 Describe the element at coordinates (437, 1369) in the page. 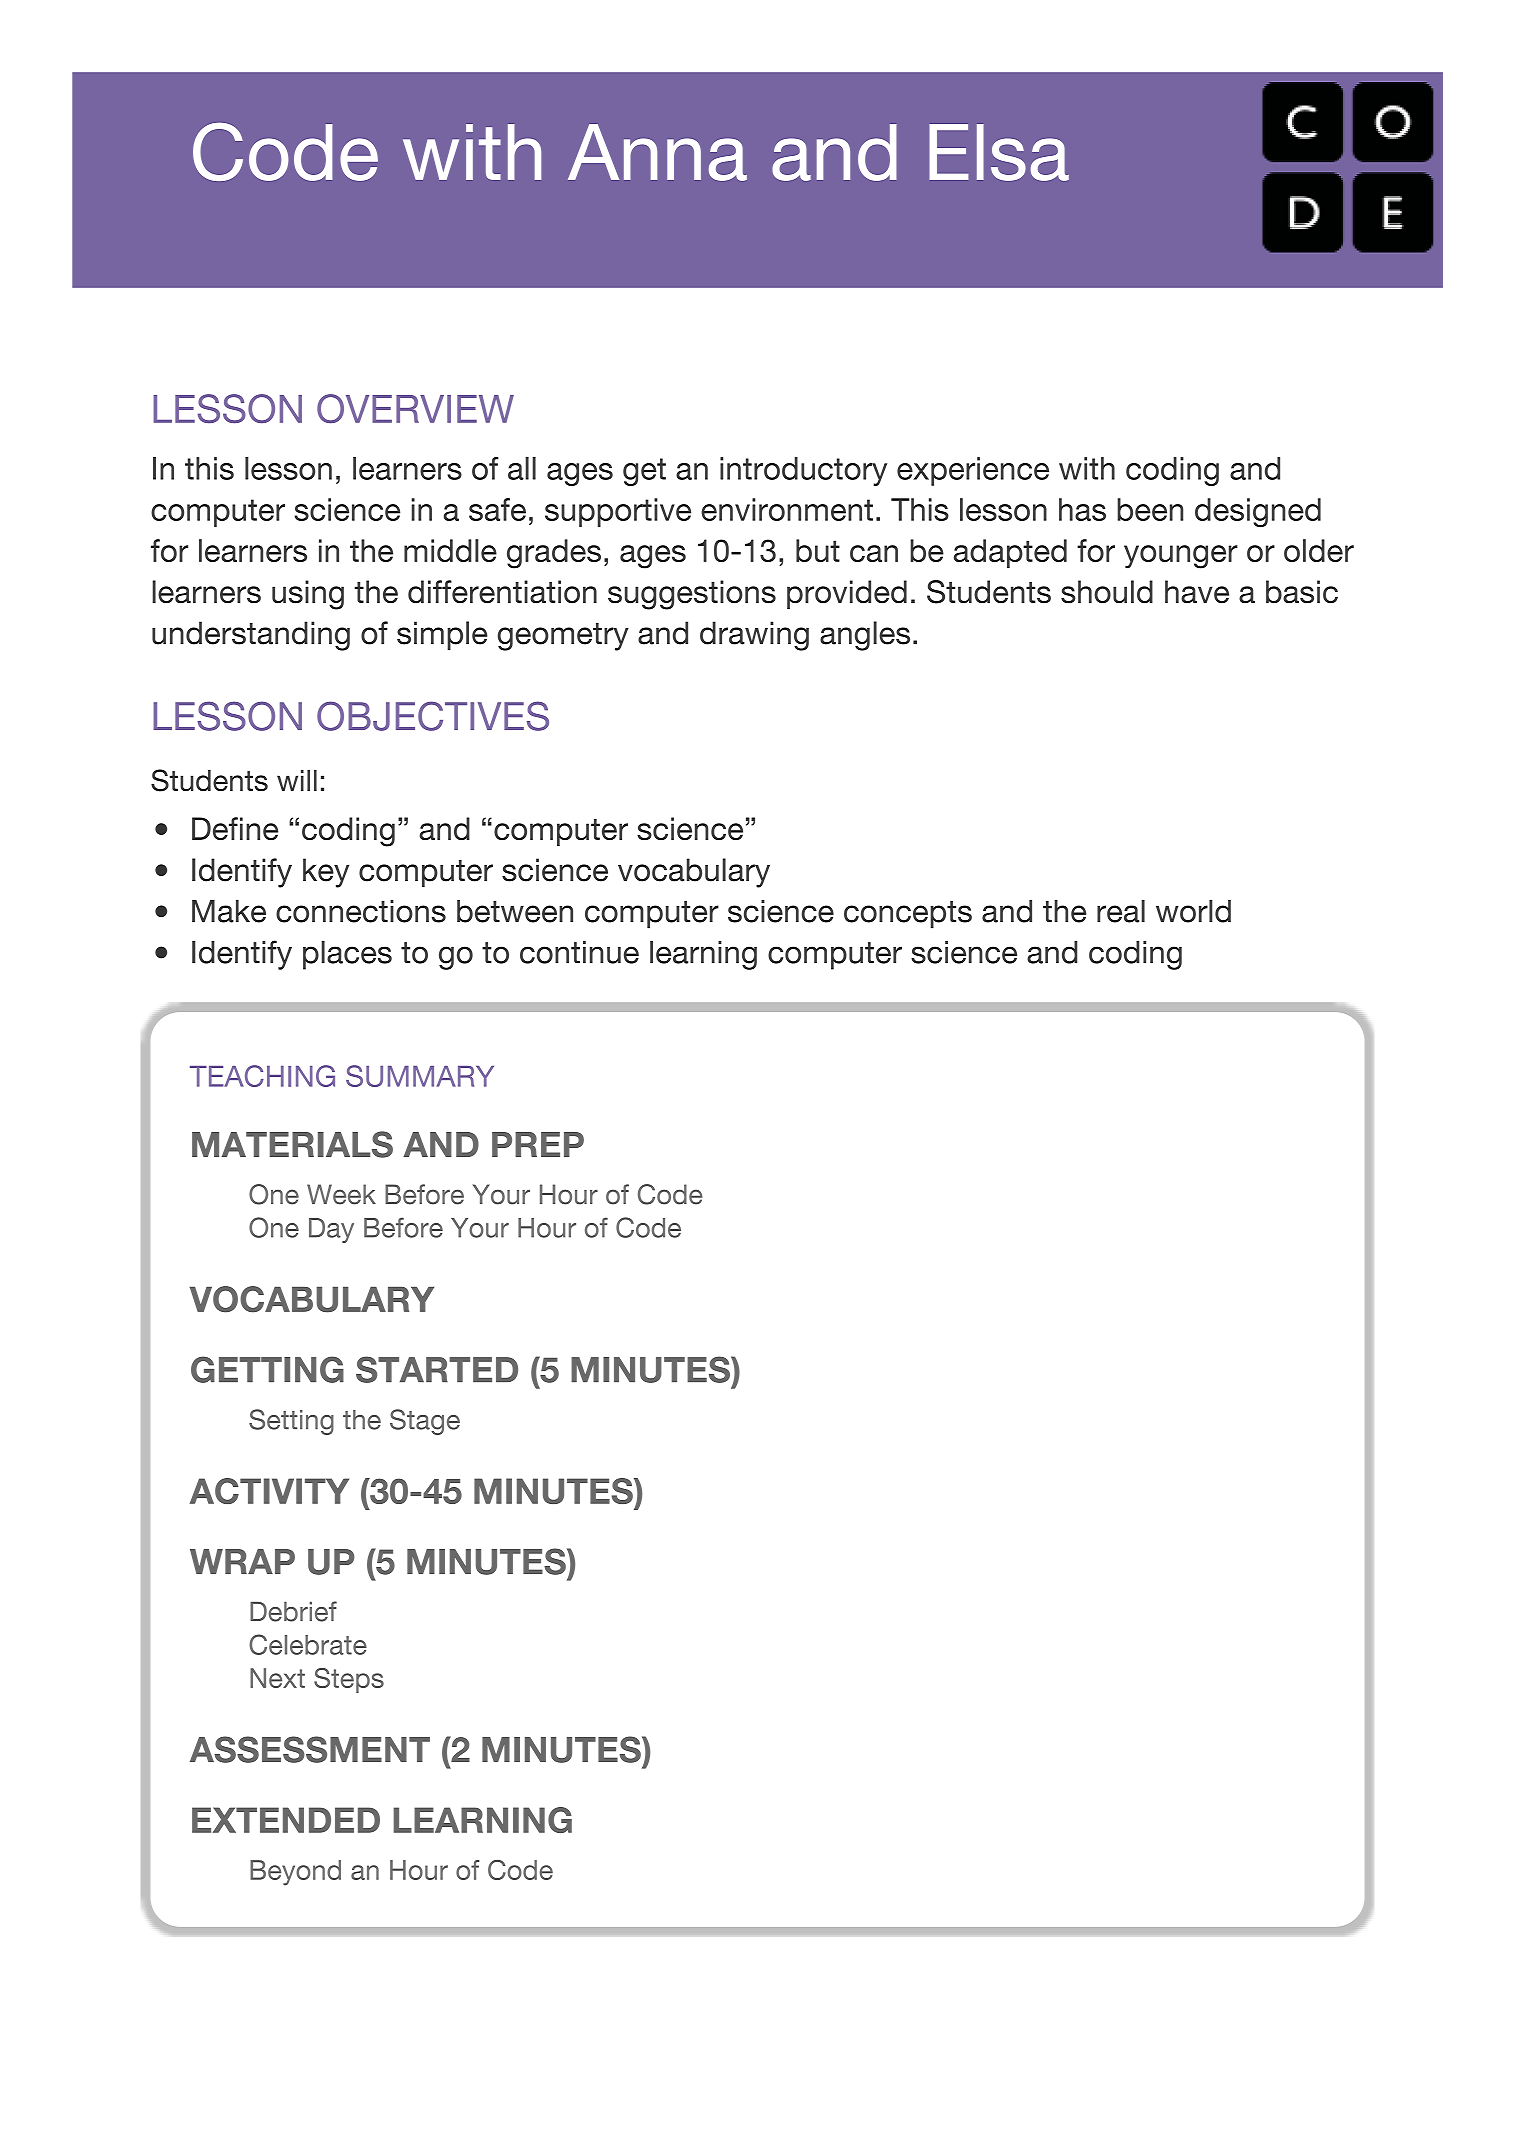

I see `STARTED` at that location.
